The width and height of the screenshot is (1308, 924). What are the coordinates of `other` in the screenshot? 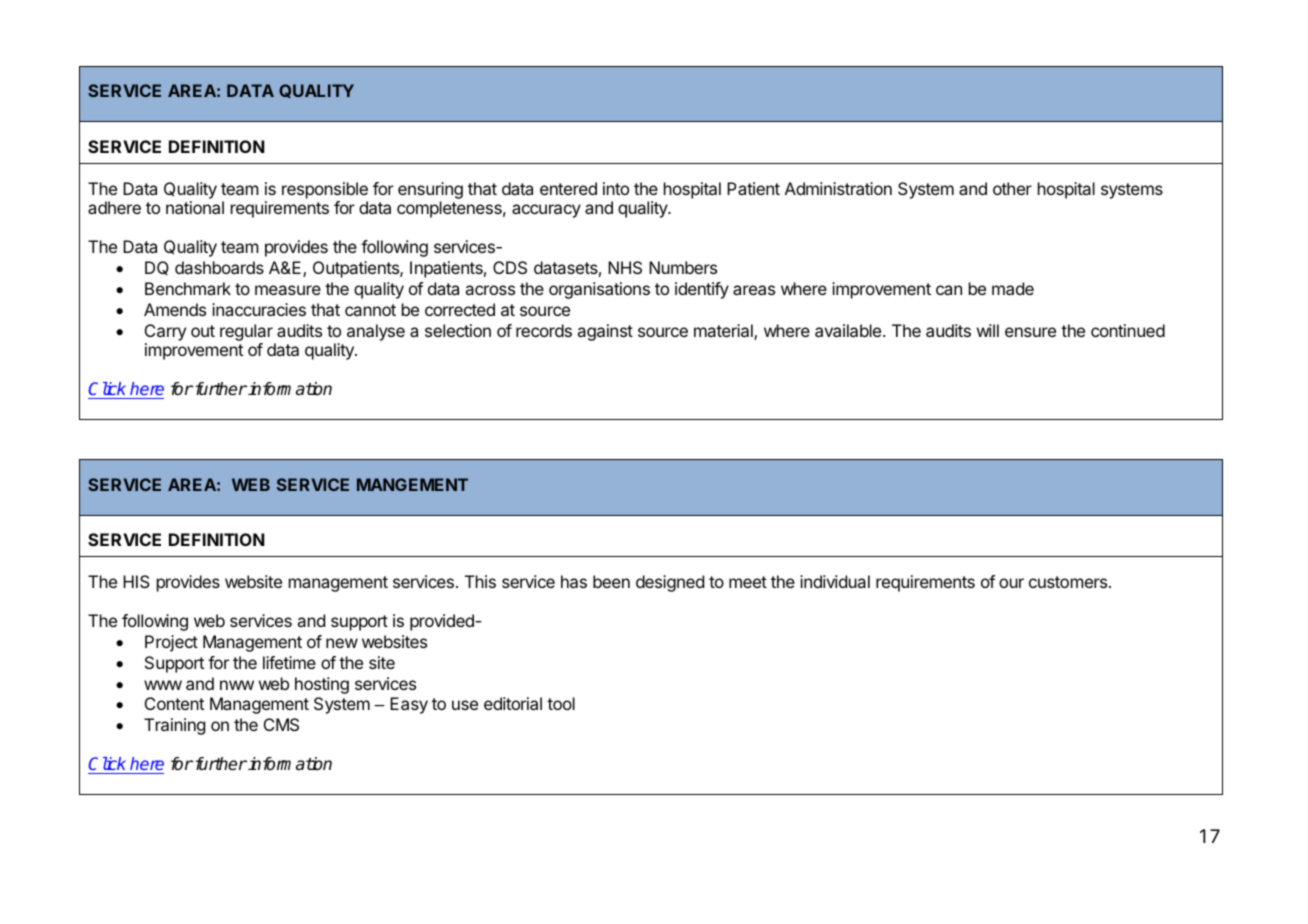 It's located at (1012, 188).
